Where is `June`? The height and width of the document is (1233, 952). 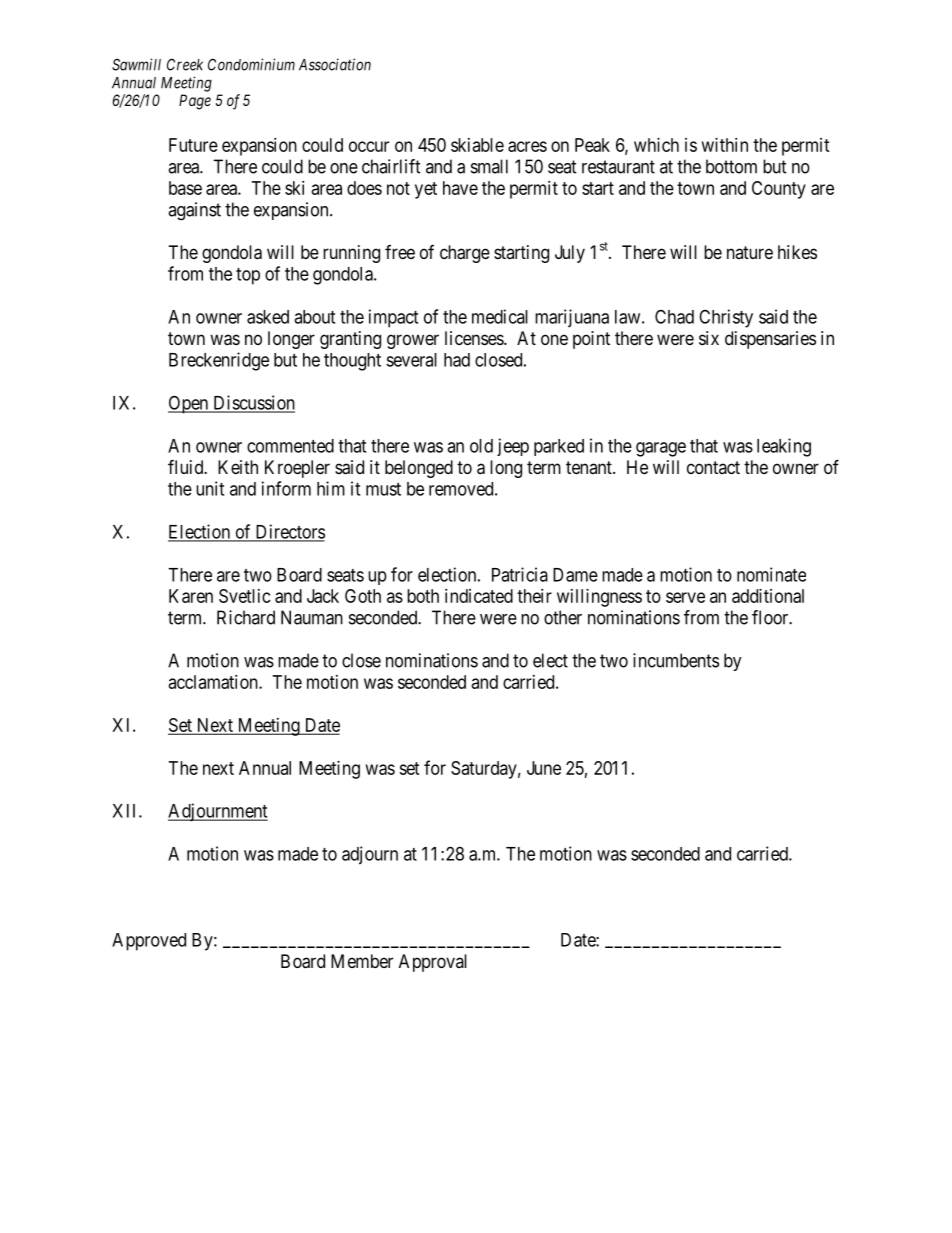 June is located at coordinates (544, 768).
